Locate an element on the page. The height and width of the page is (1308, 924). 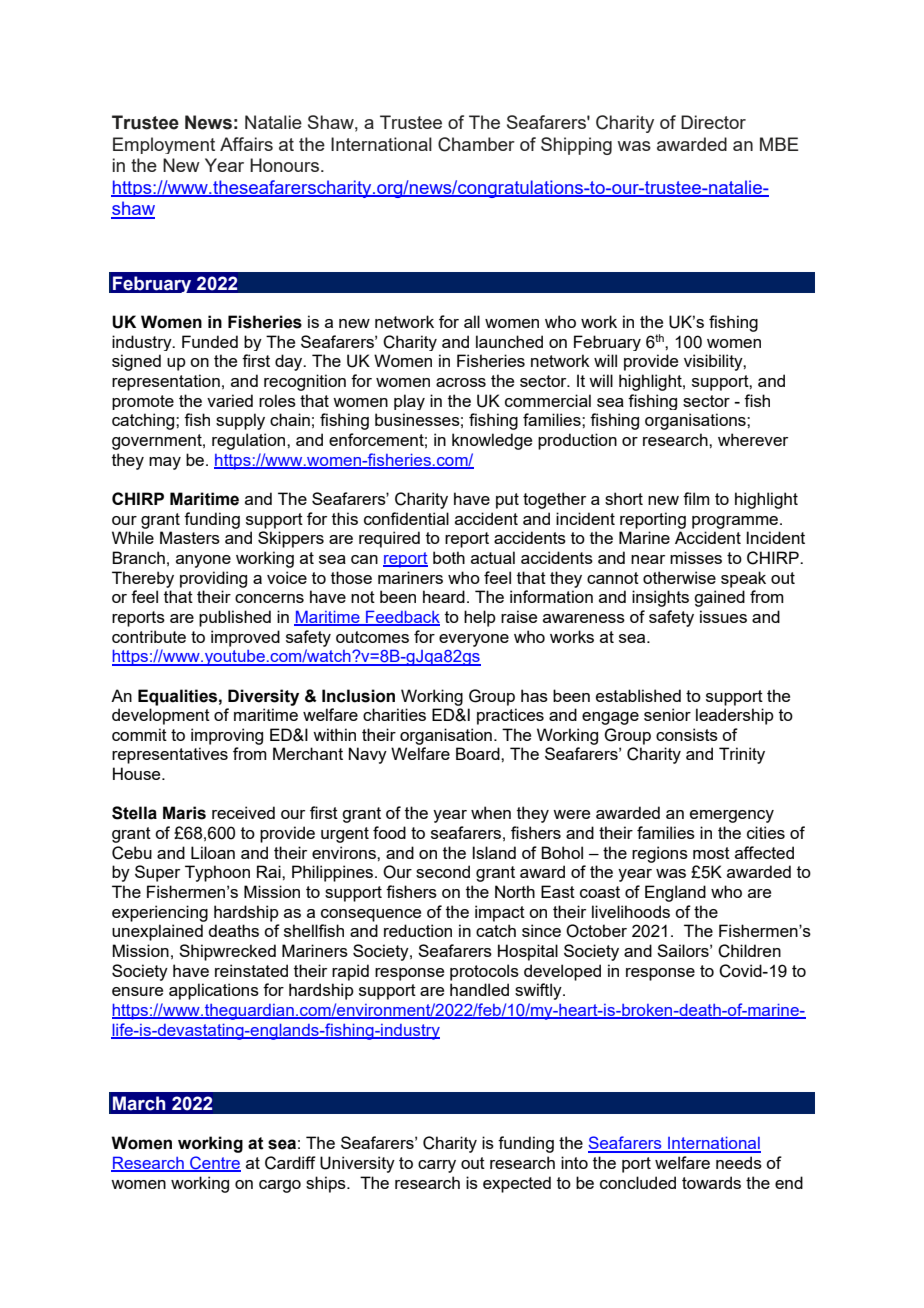
may is located at coordinates (165, 463).
